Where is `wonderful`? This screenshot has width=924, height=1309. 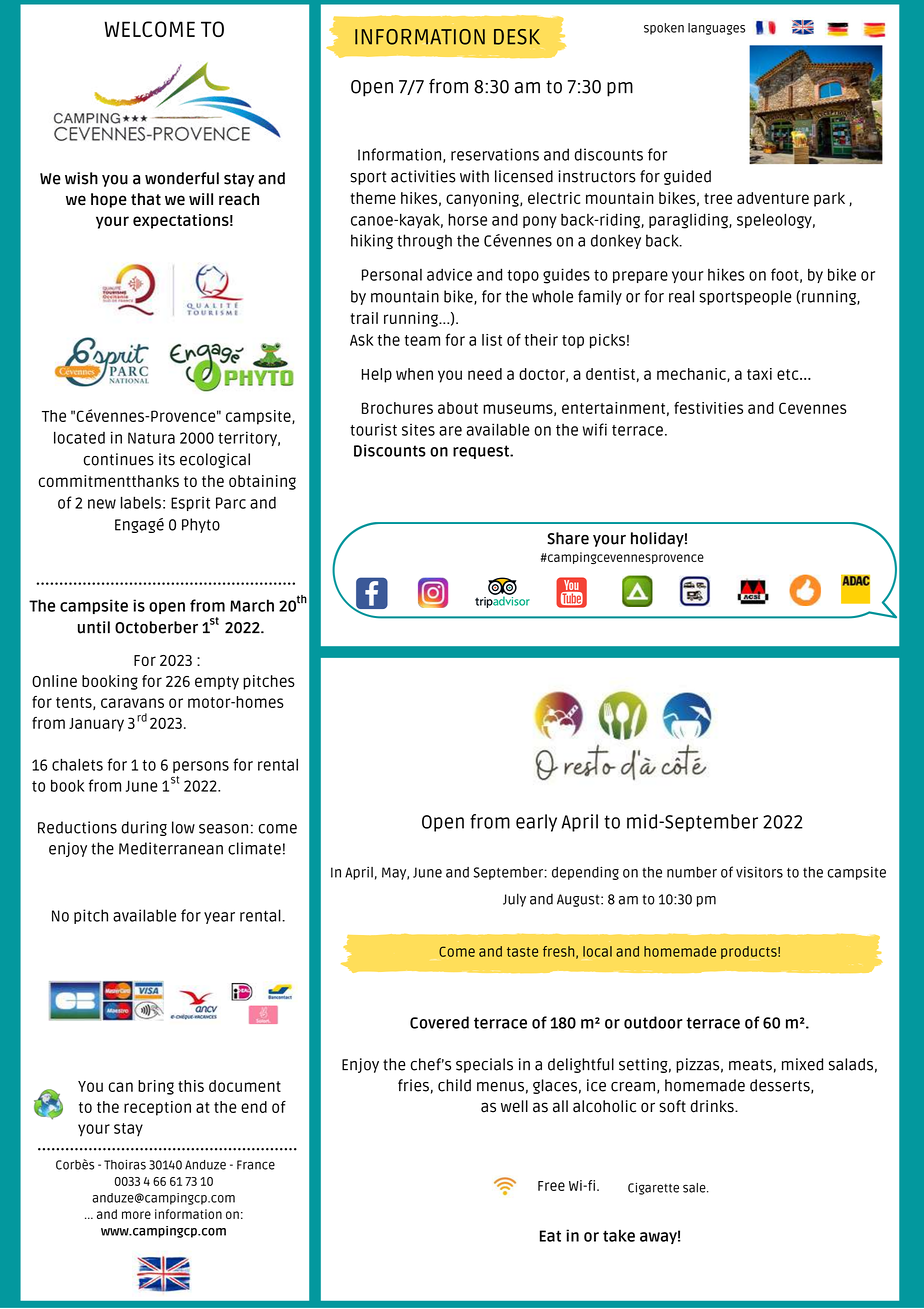
wonderful is located at coordinates (182, 178).
